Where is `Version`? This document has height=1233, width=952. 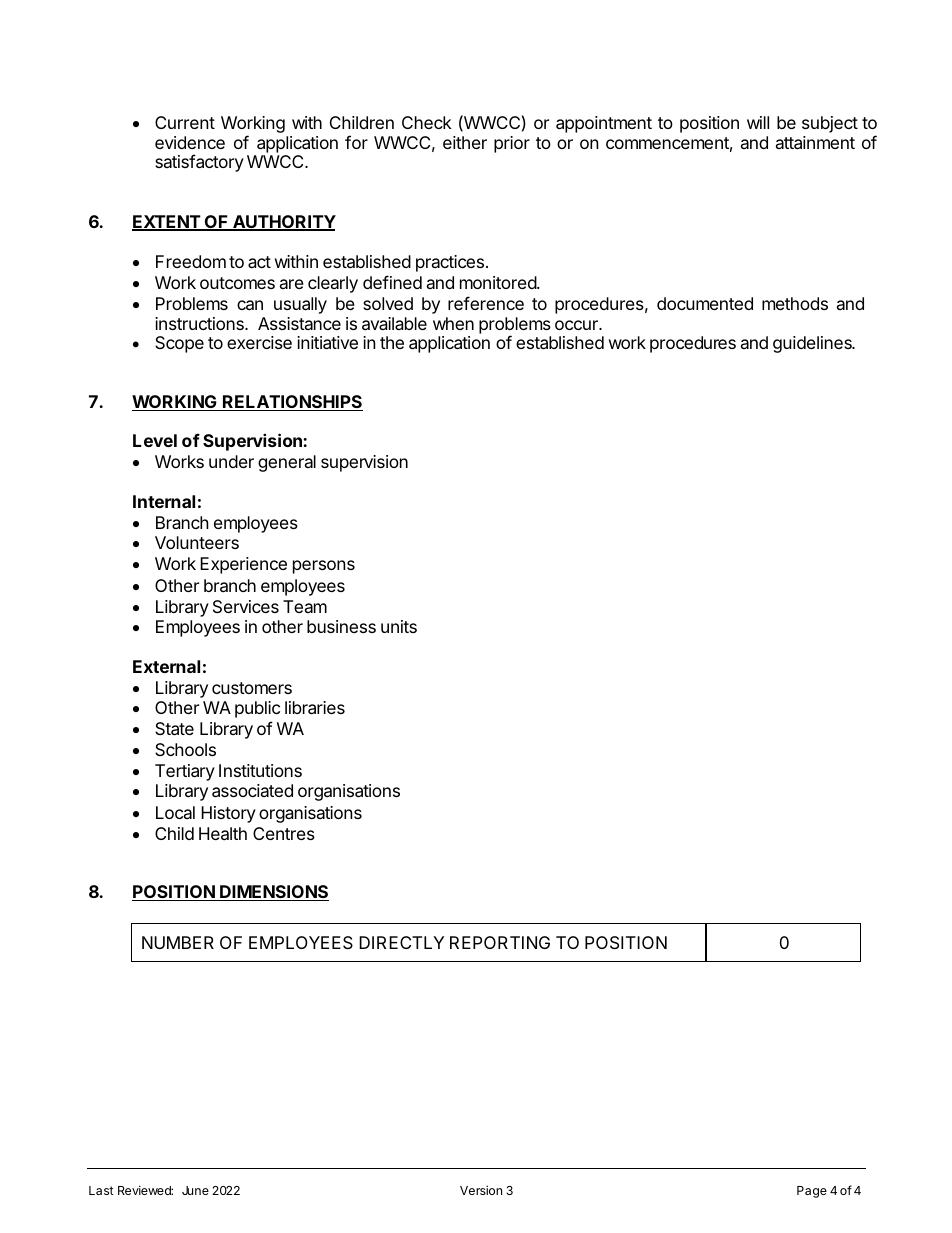 Version is located at coordinates (481, 1190).
